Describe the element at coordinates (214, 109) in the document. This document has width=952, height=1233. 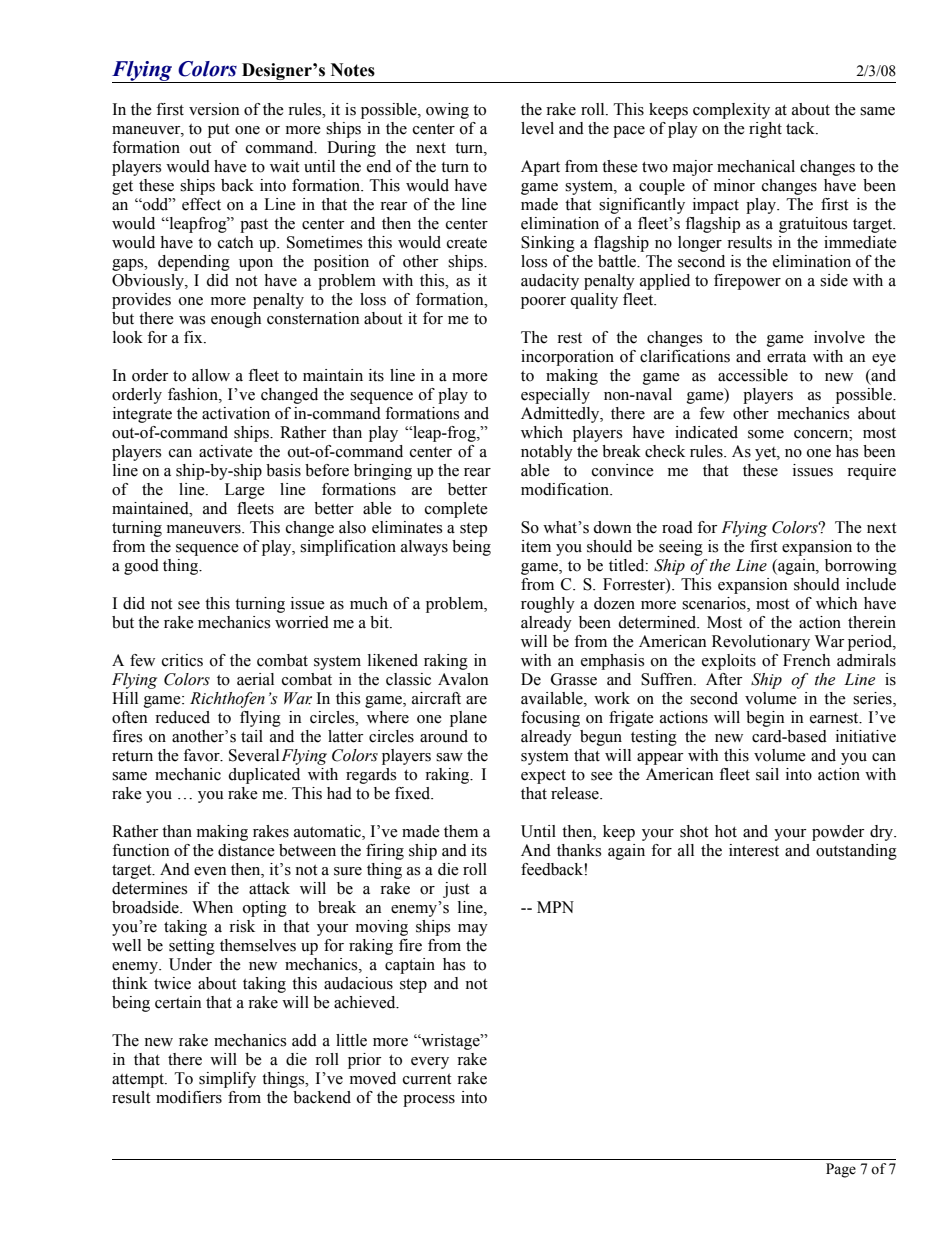
I see `version` at that location.
